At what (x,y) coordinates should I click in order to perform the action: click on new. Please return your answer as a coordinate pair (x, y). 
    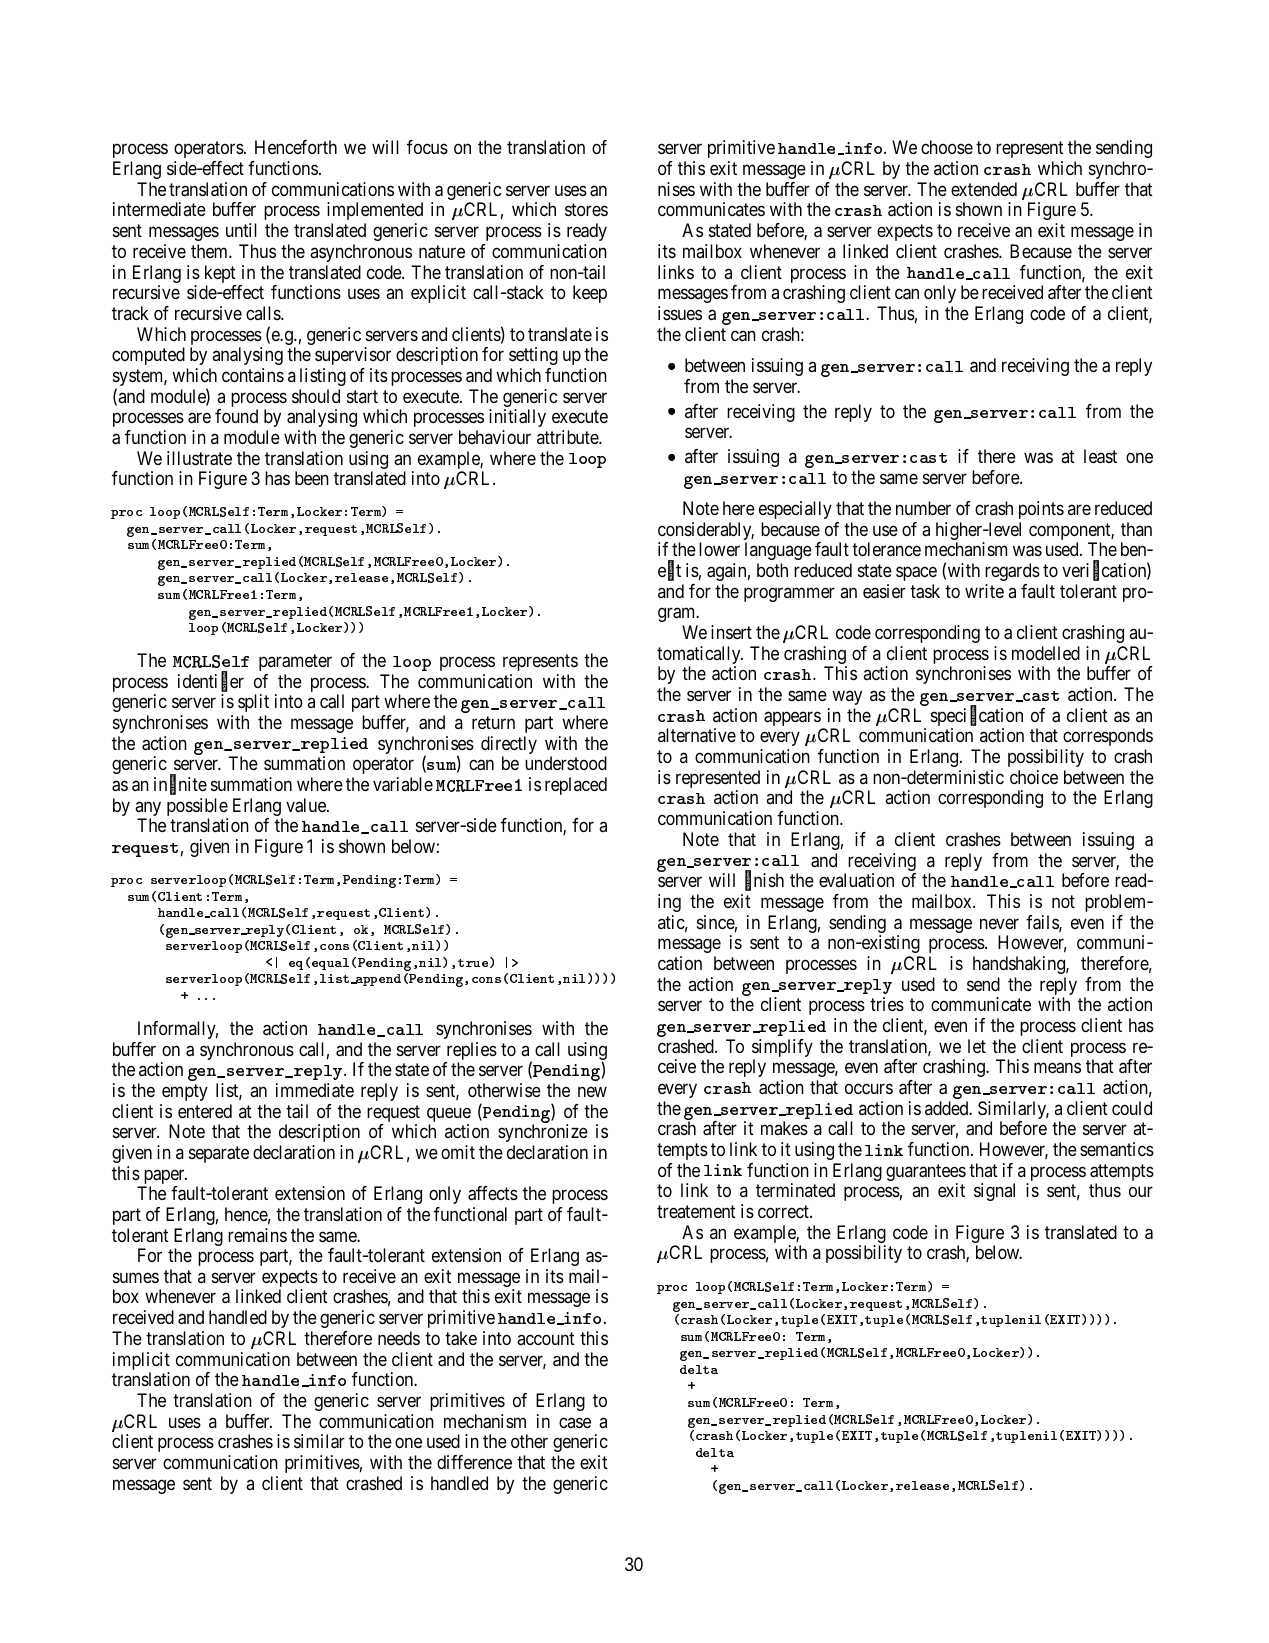
    Looking at the image, I should click on (592, 1091).
